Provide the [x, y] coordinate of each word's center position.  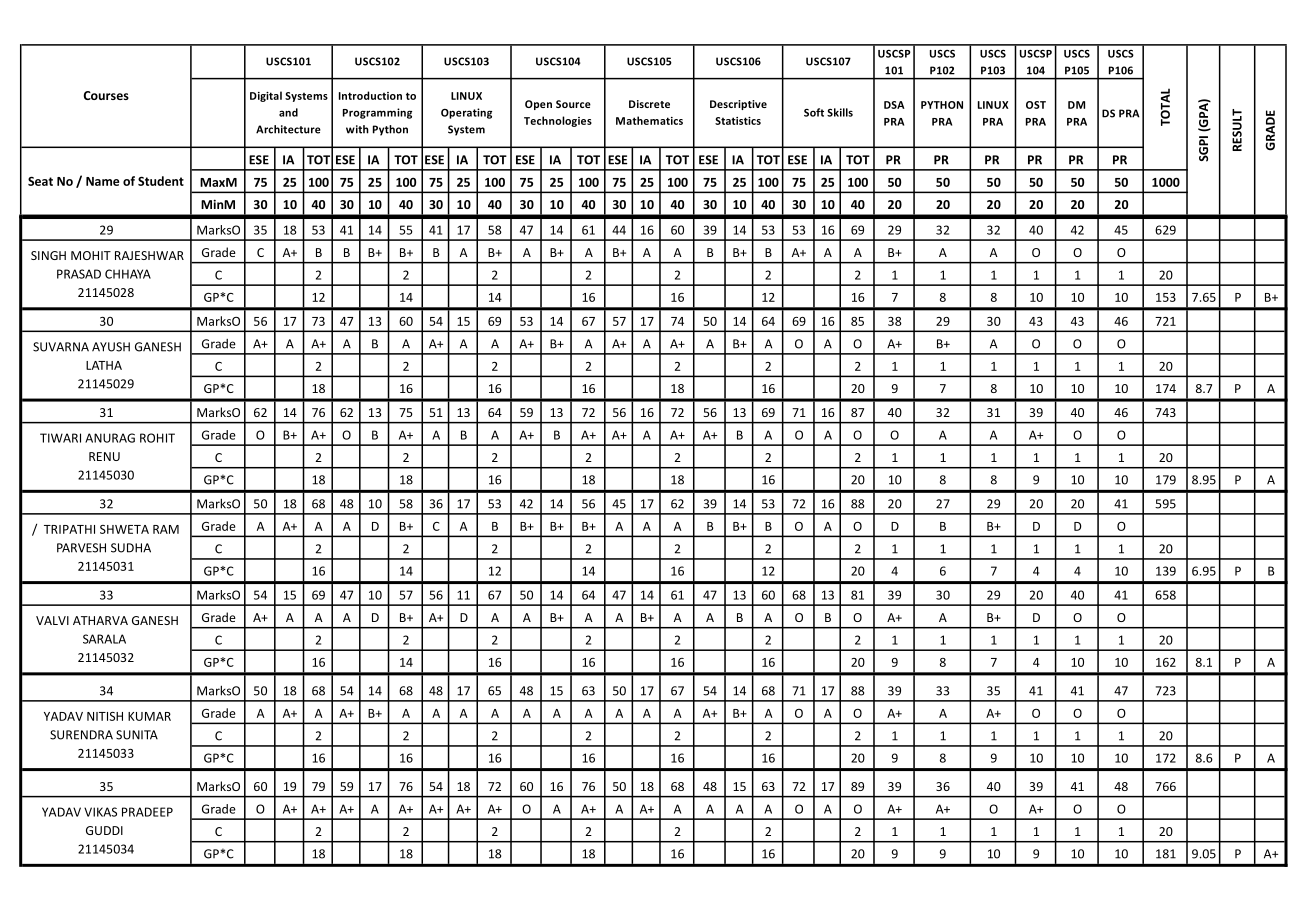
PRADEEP [147, 812]
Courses [106, 95]
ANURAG [110, 438]
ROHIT [157, 438]
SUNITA [137, 735]
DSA [894, 105]
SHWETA [124, 529]
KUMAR [149, 716]
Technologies [558, 121]
